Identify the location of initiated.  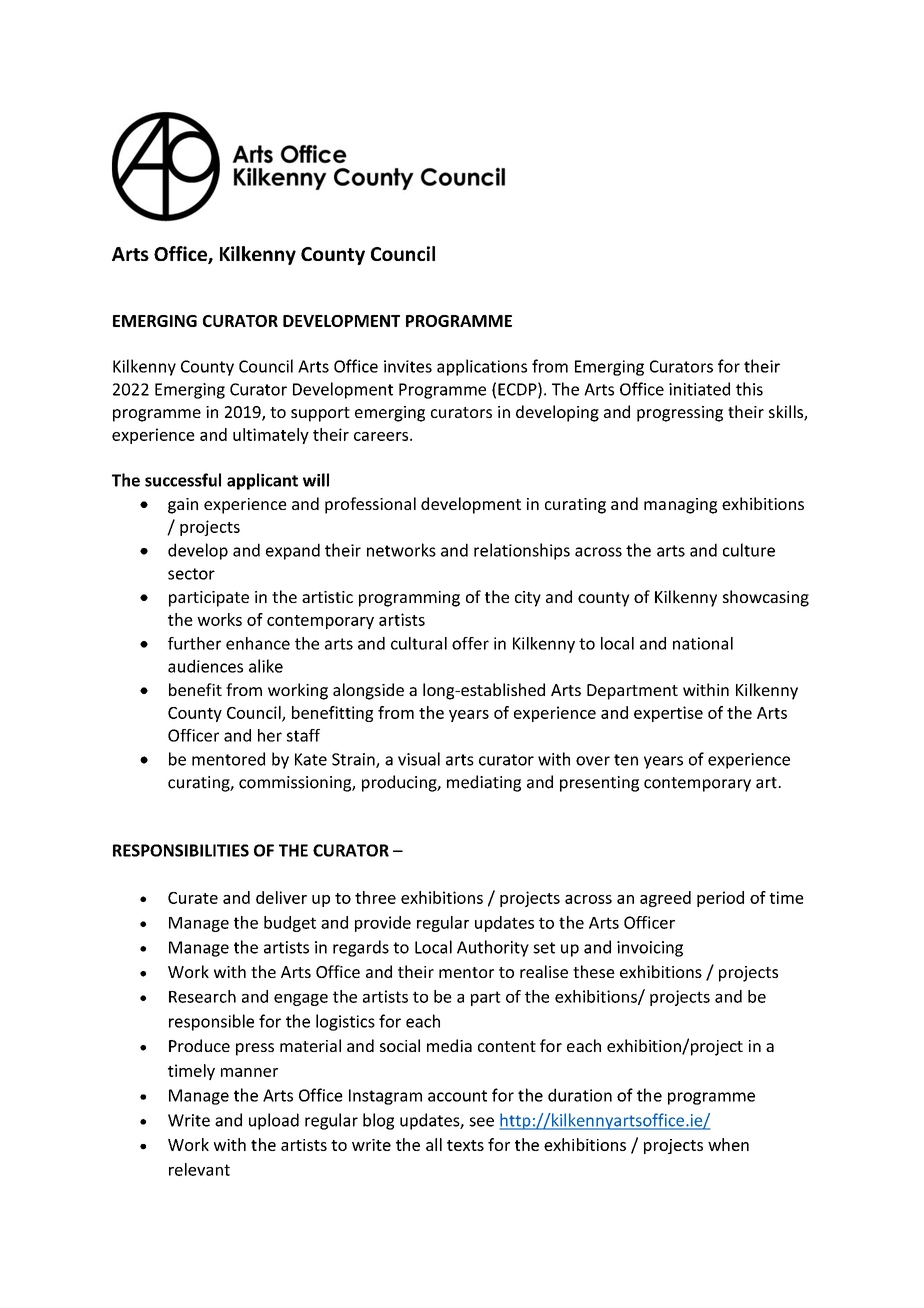
(699, 389).
